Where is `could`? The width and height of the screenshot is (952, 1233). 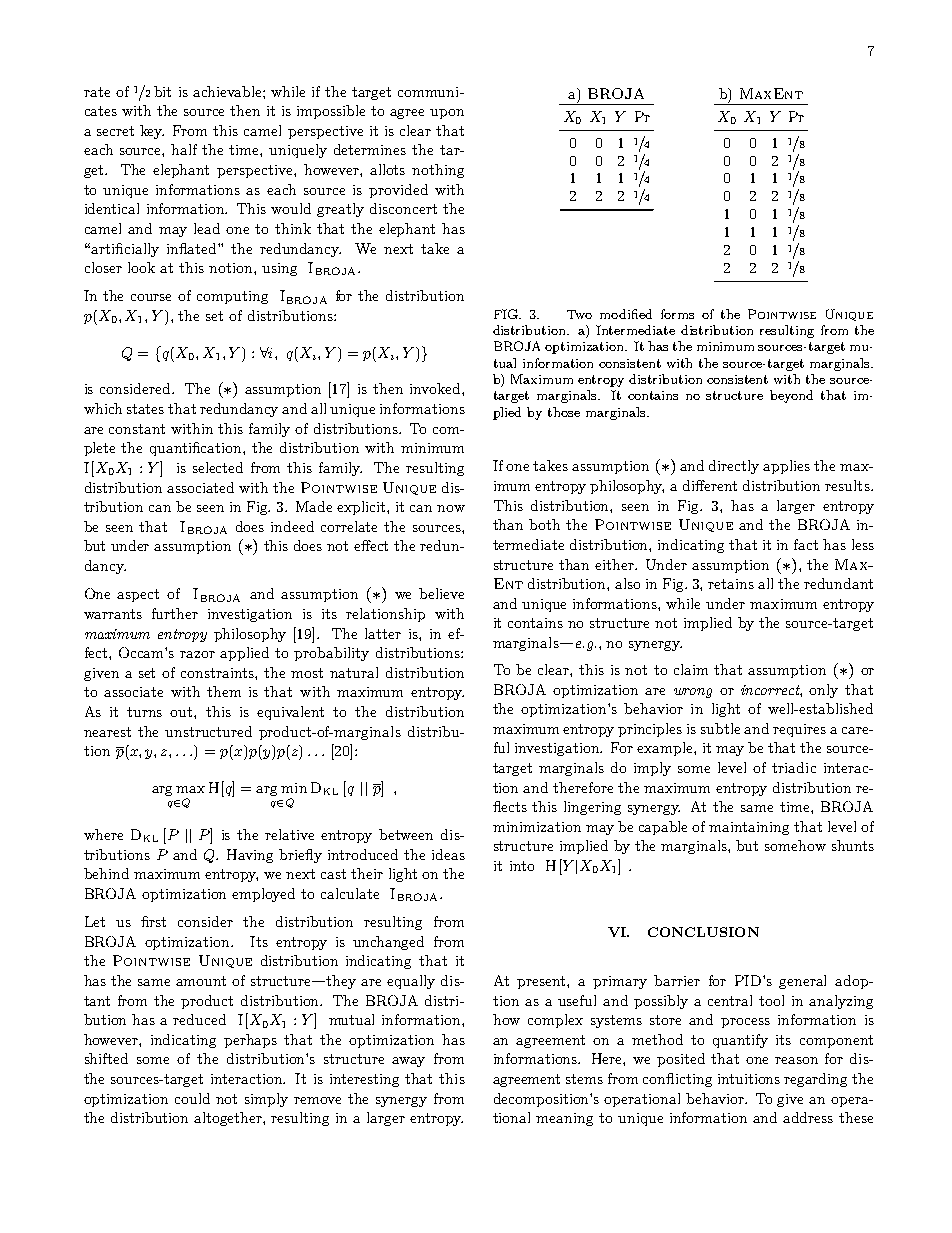
could is located at coordinates (192, 1098).
